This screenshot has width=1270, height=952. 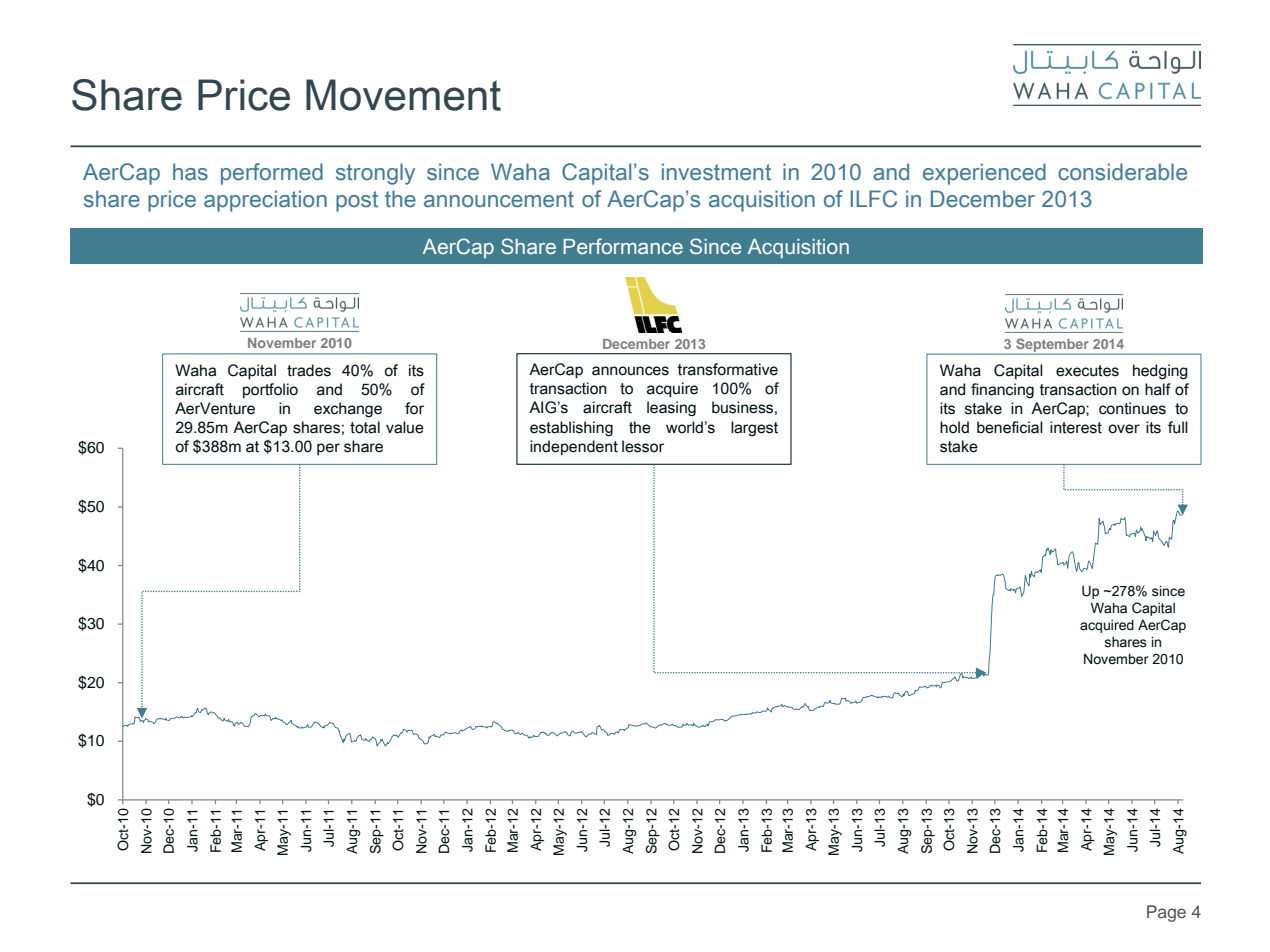 I want to click on Movement, so click(x=403, y=95).
